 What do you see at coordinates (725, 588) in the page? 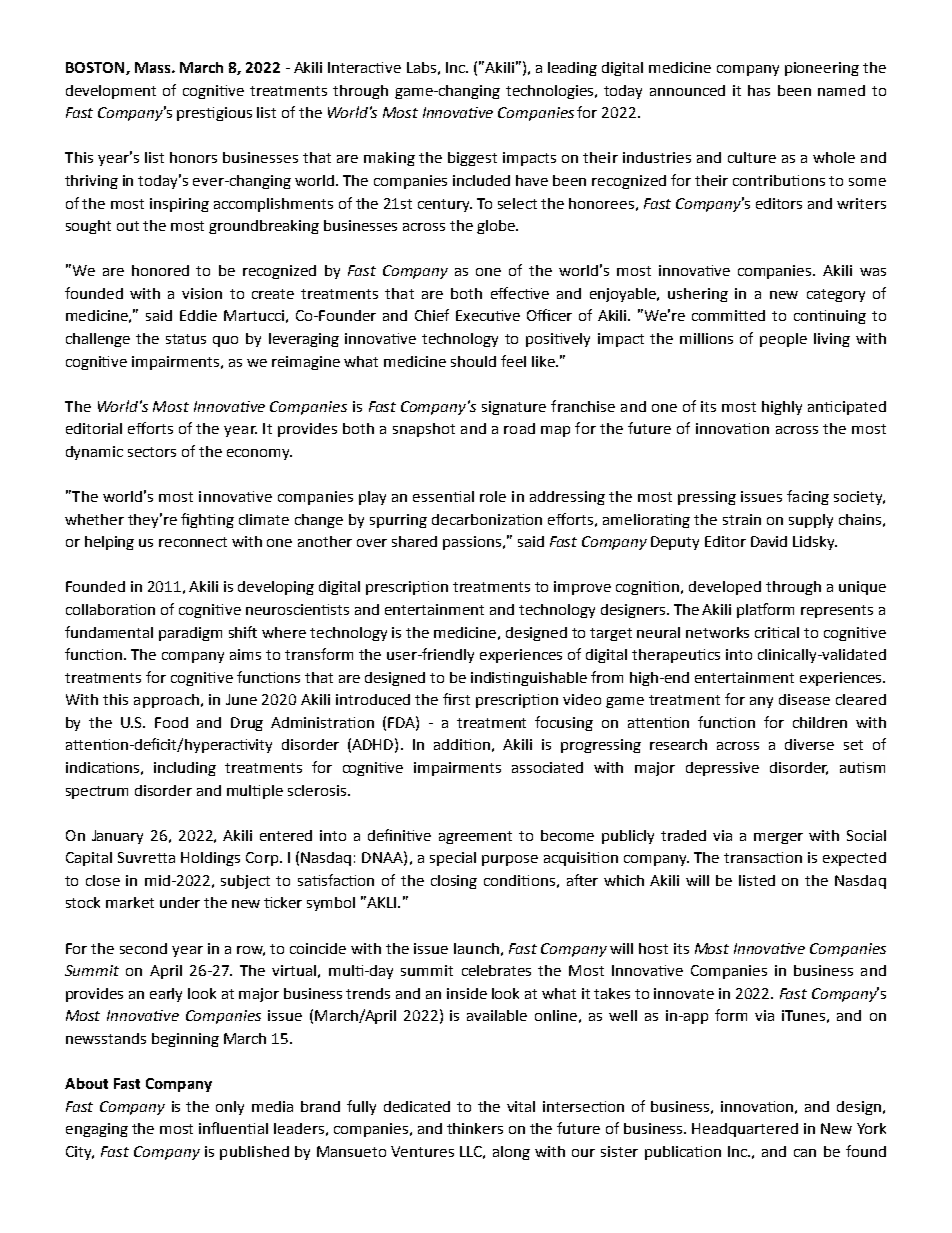
I see `developed` at bounding box center [725, 588].
